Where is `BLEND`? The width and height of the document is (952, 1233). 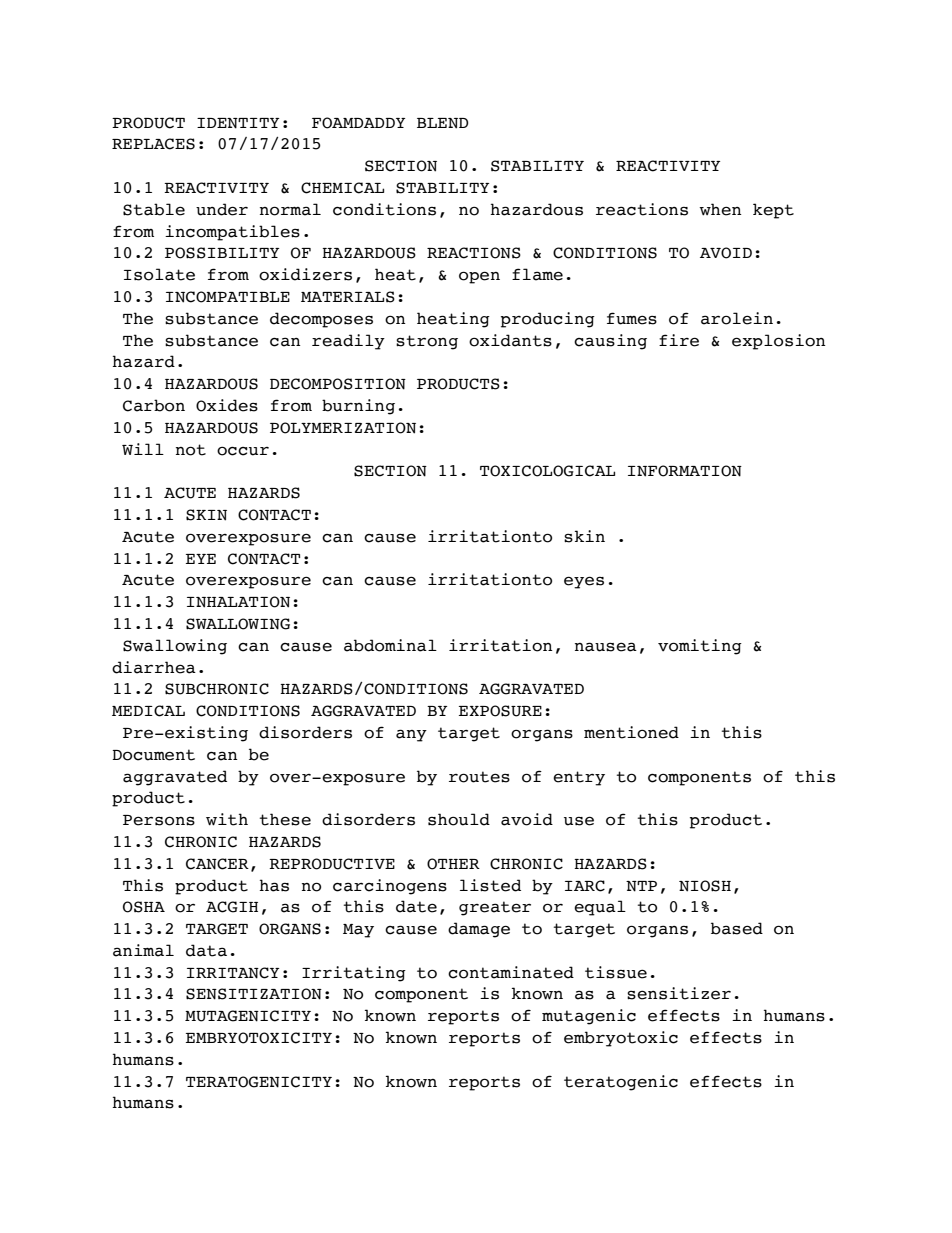
BLEND is located at coordinates (442, 123).
